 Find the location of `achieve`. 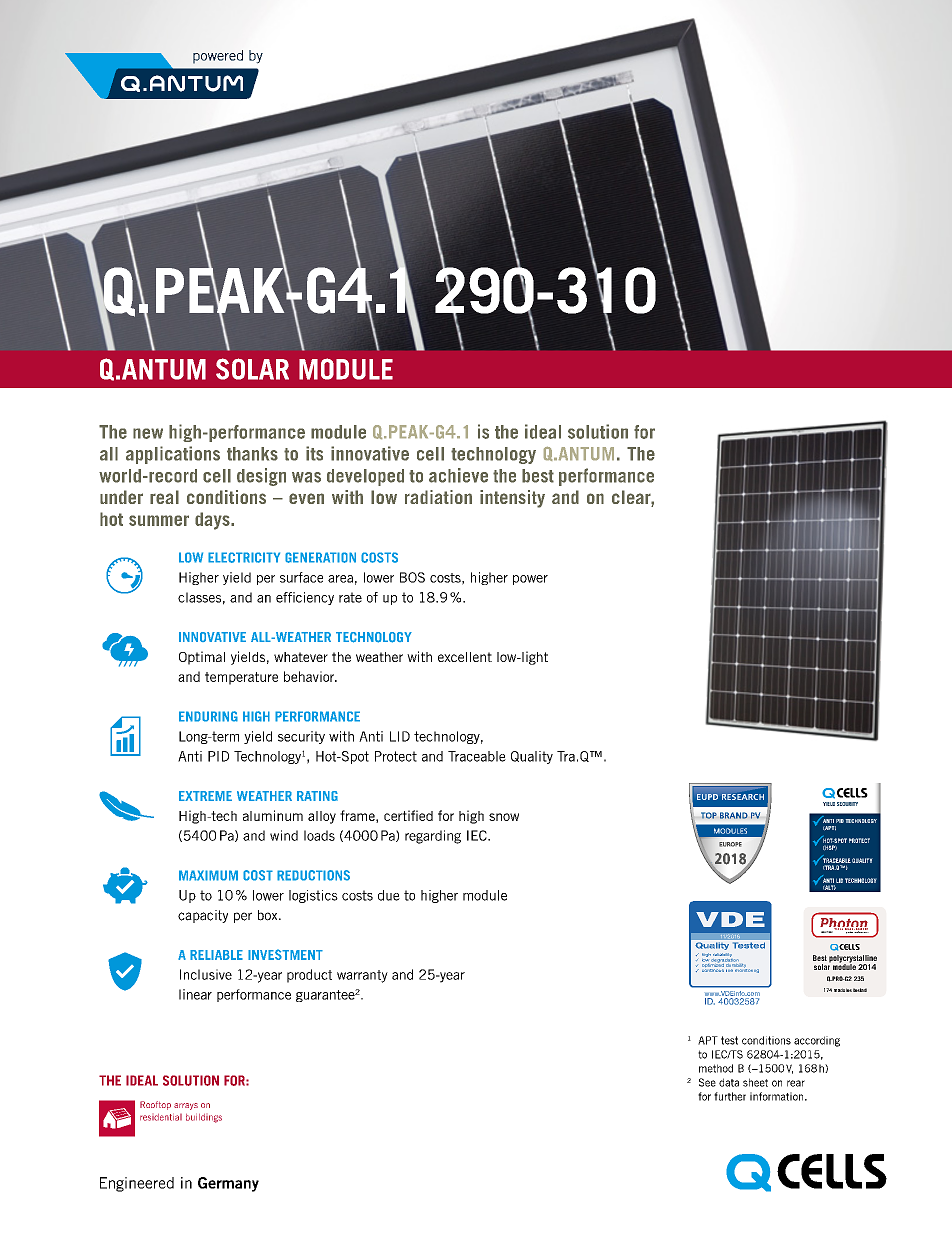

achieve is located at coordinates (458, 475).
